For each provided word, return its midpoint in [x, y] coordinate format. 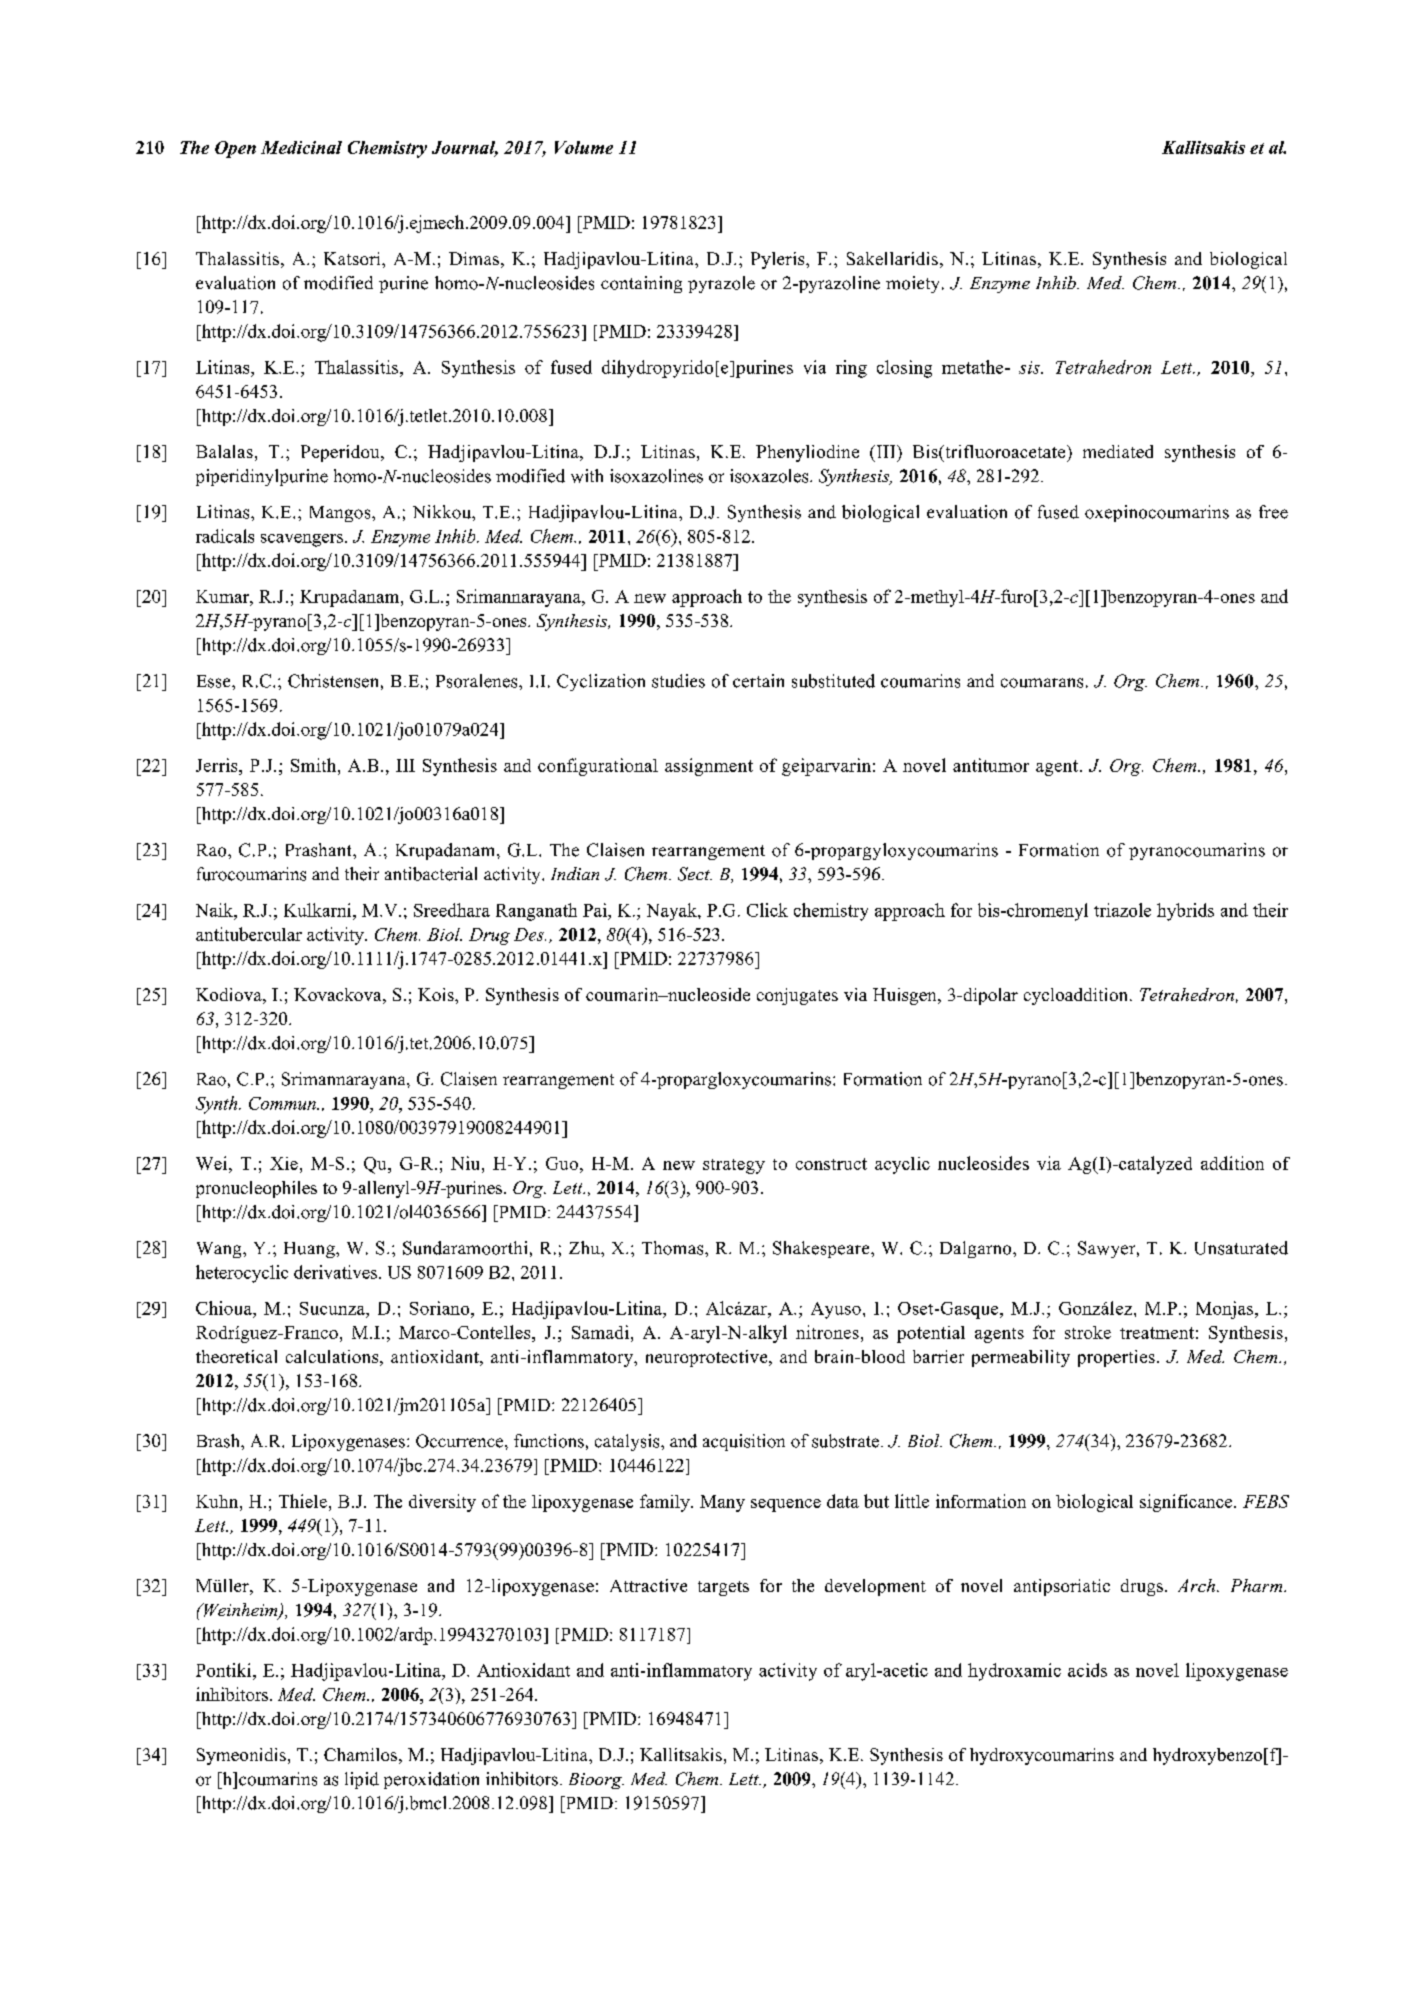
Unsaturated [1241, 1248]
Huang [310, 1250]
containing [641, 284]
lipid [362, 1780]
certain [758, 681]
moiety [912, 284]
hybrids [1185, 912]
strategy [734, 1166]
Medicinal [301, 147]
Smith [315, 765]
